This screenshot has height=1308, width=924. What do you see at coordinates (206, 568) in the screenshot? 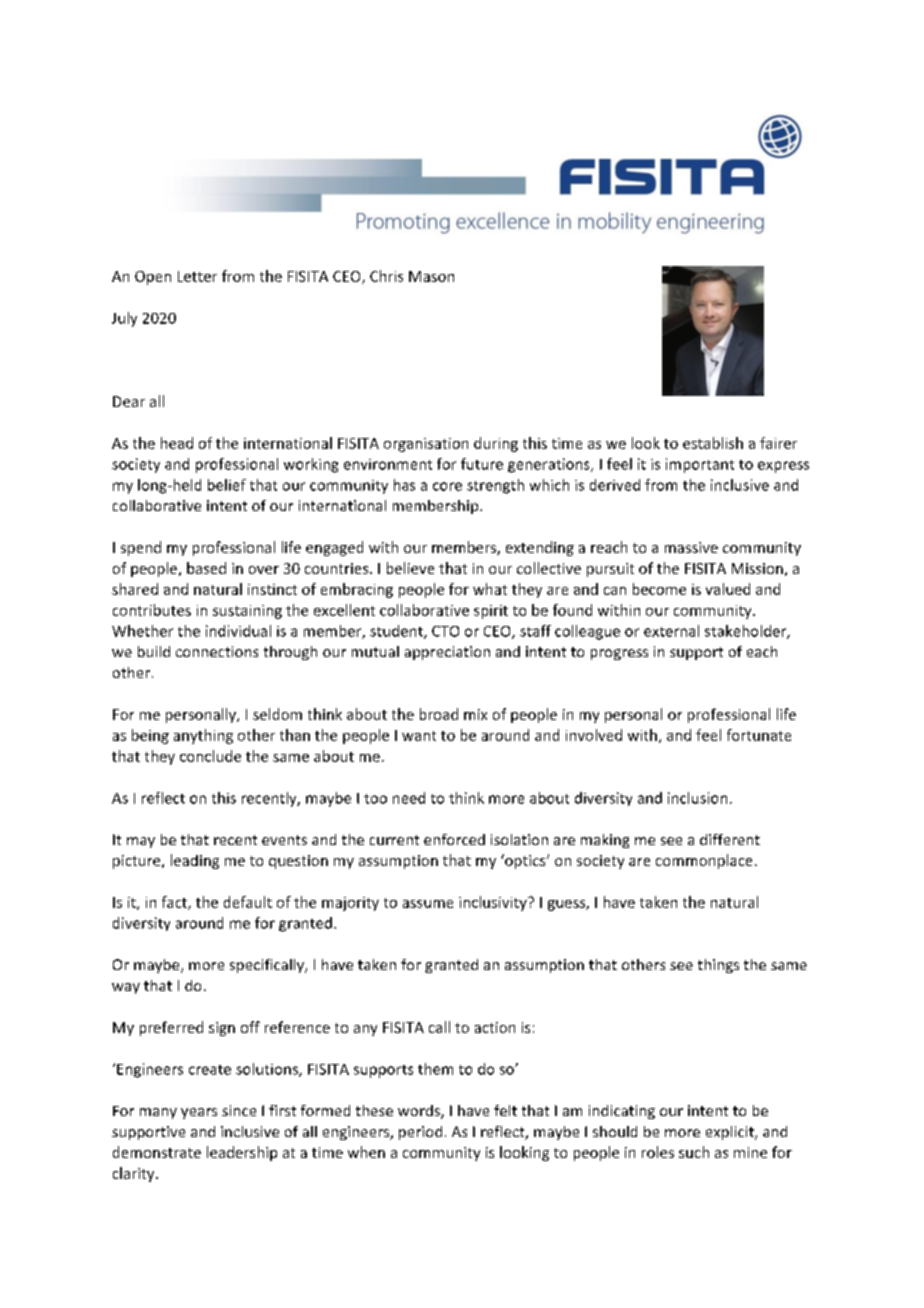
I see `based` at bounding box center [206, 568].
